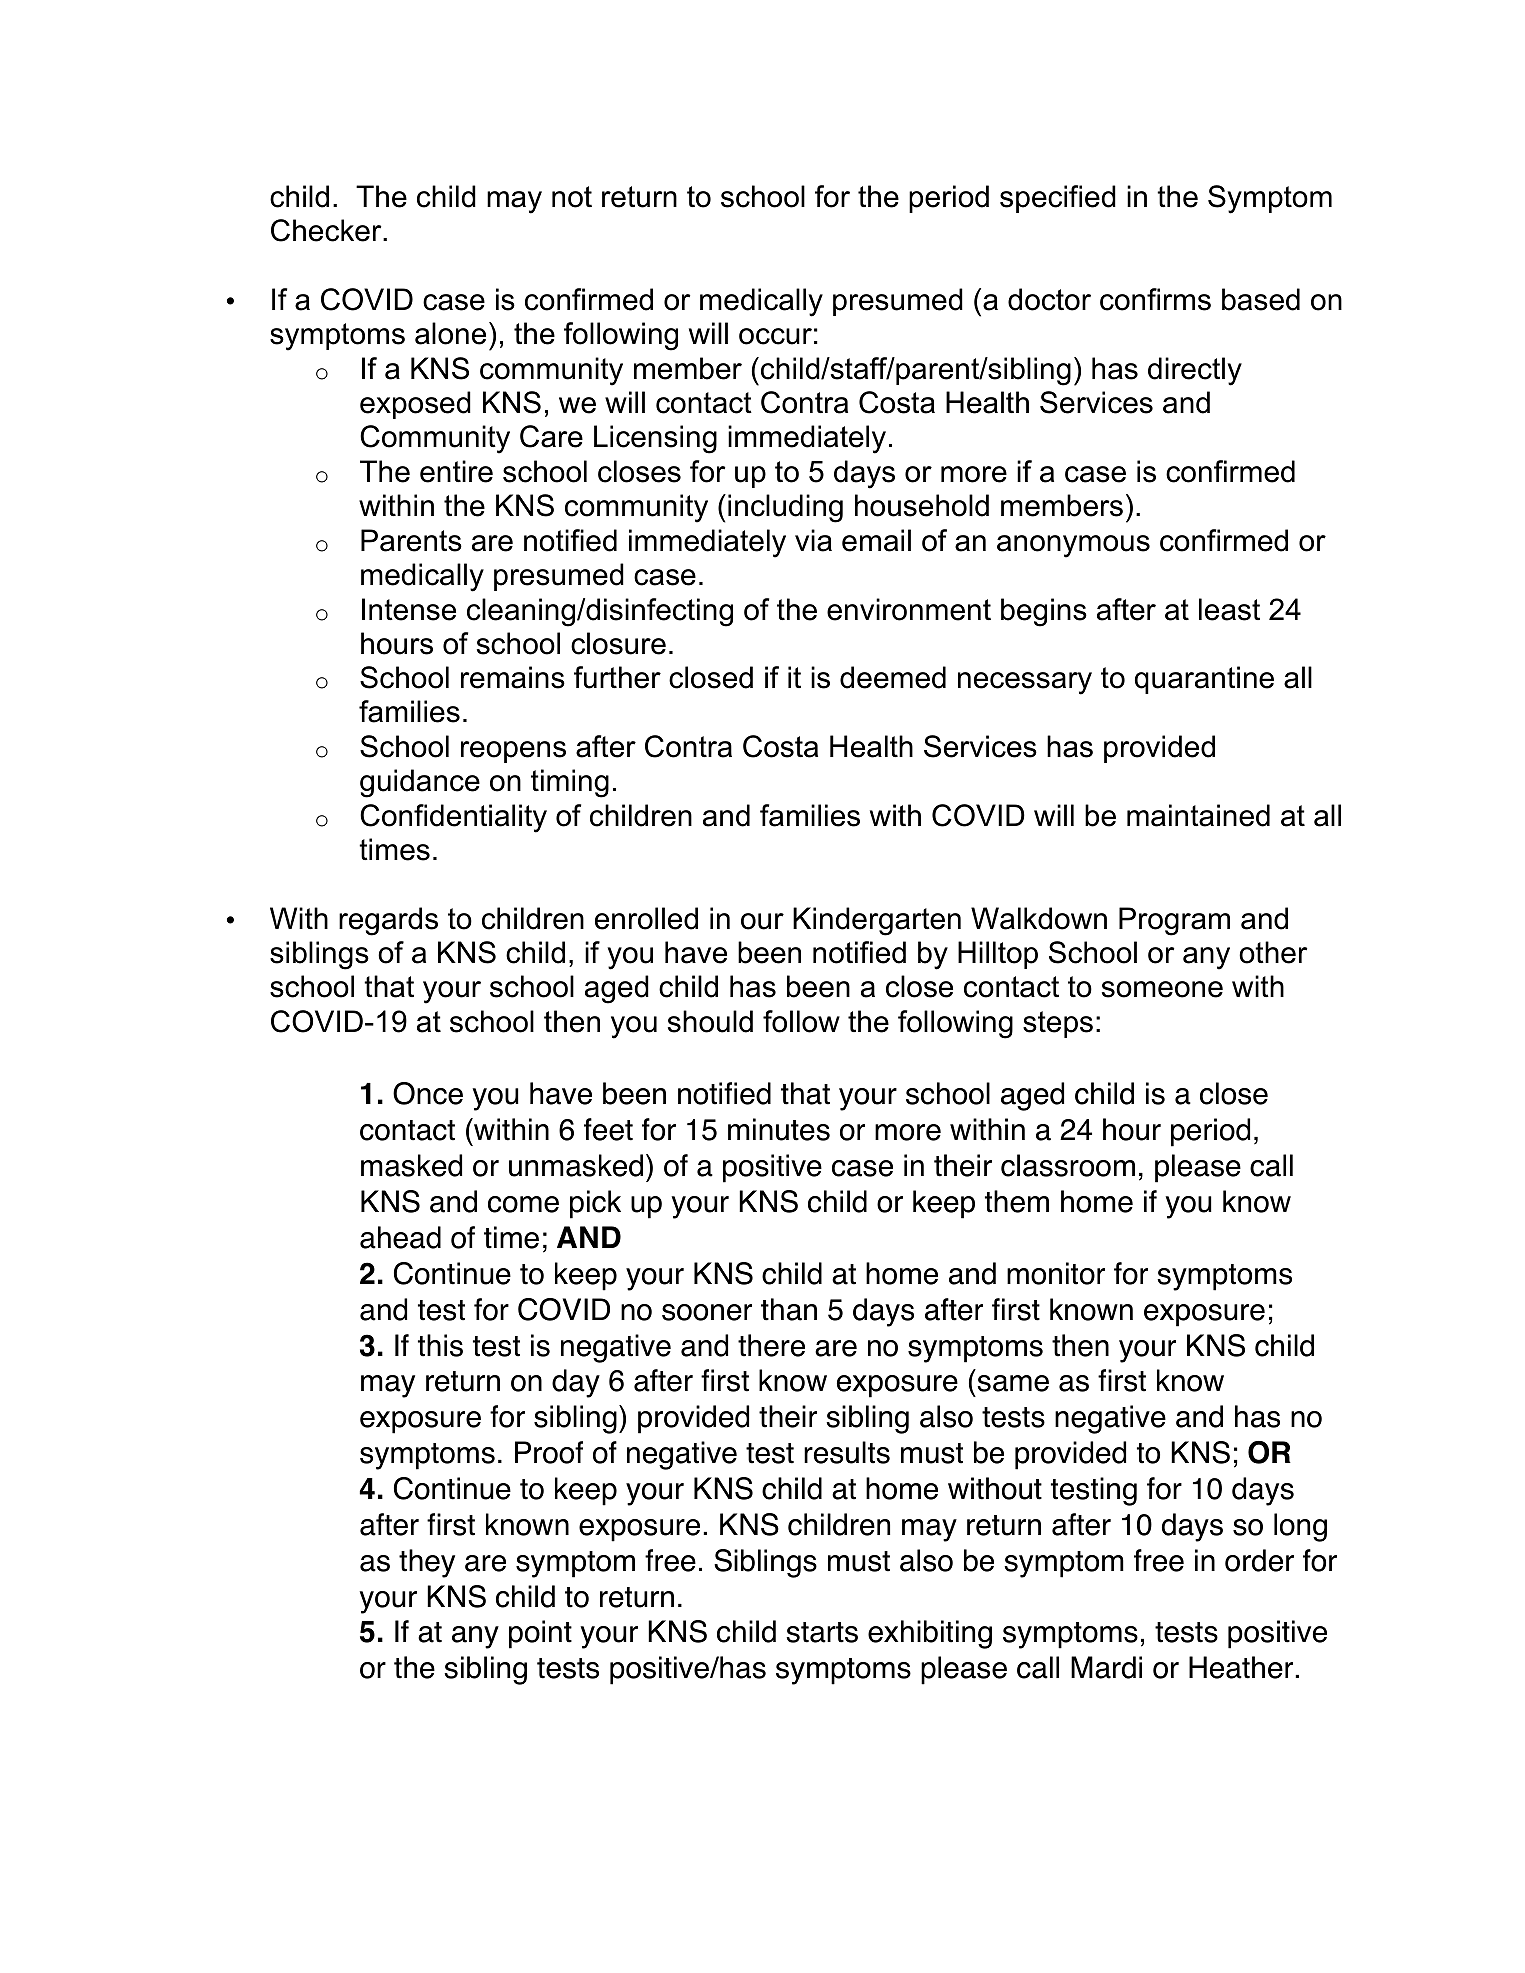  What do you see at coordinates (513, 677) in the screenshot?
I see `remains` at bounding box center [513, 677].
